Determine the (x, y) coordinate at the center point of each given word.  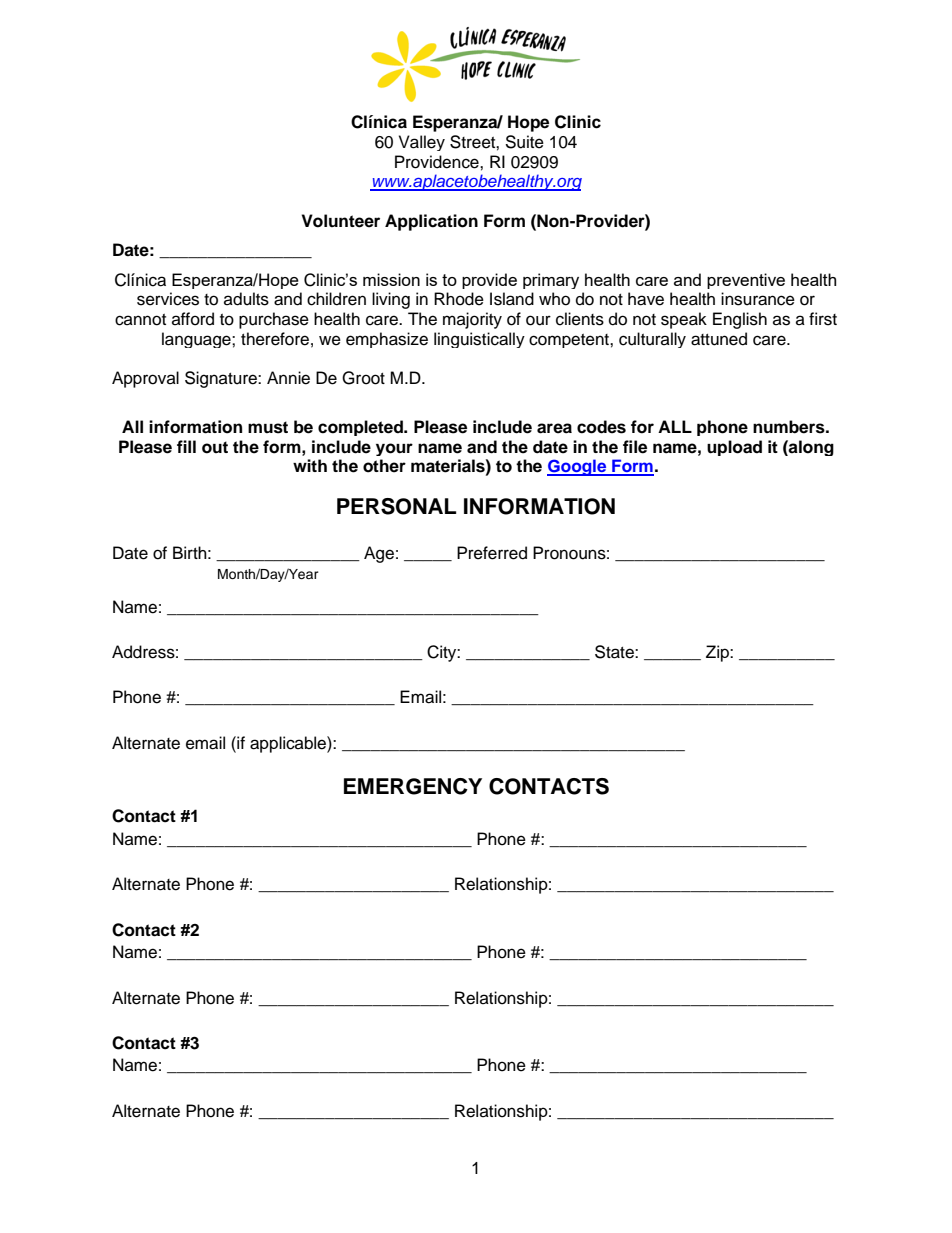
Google (578, 467)
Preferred (492, 553)
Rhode (459, 299)
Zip (718, 653)
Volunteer (341, 221)
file (635, 447)
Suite (524, 142)
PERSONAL (396, 506)
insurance (758, 299)
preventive (746, 281)
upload (734, 448)
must (268, 427)
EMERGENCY (413, 786)
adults (246, 299)
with (310, 465)
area (554, 428)
